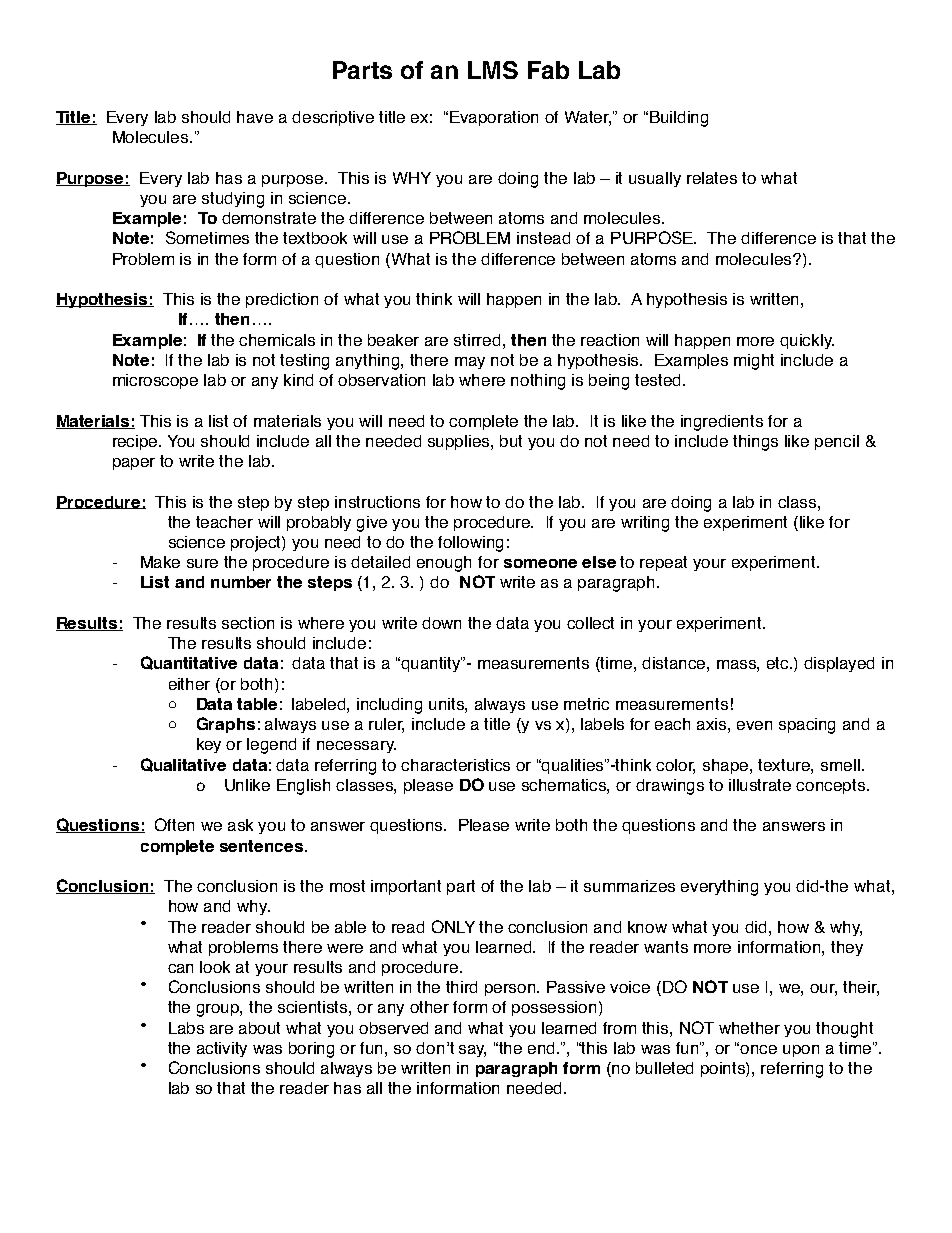 The height and width of the screenshot is (1233, 952). Describe the element at coordinates (255, 117) in the screenshot. I see `have` at that location.
